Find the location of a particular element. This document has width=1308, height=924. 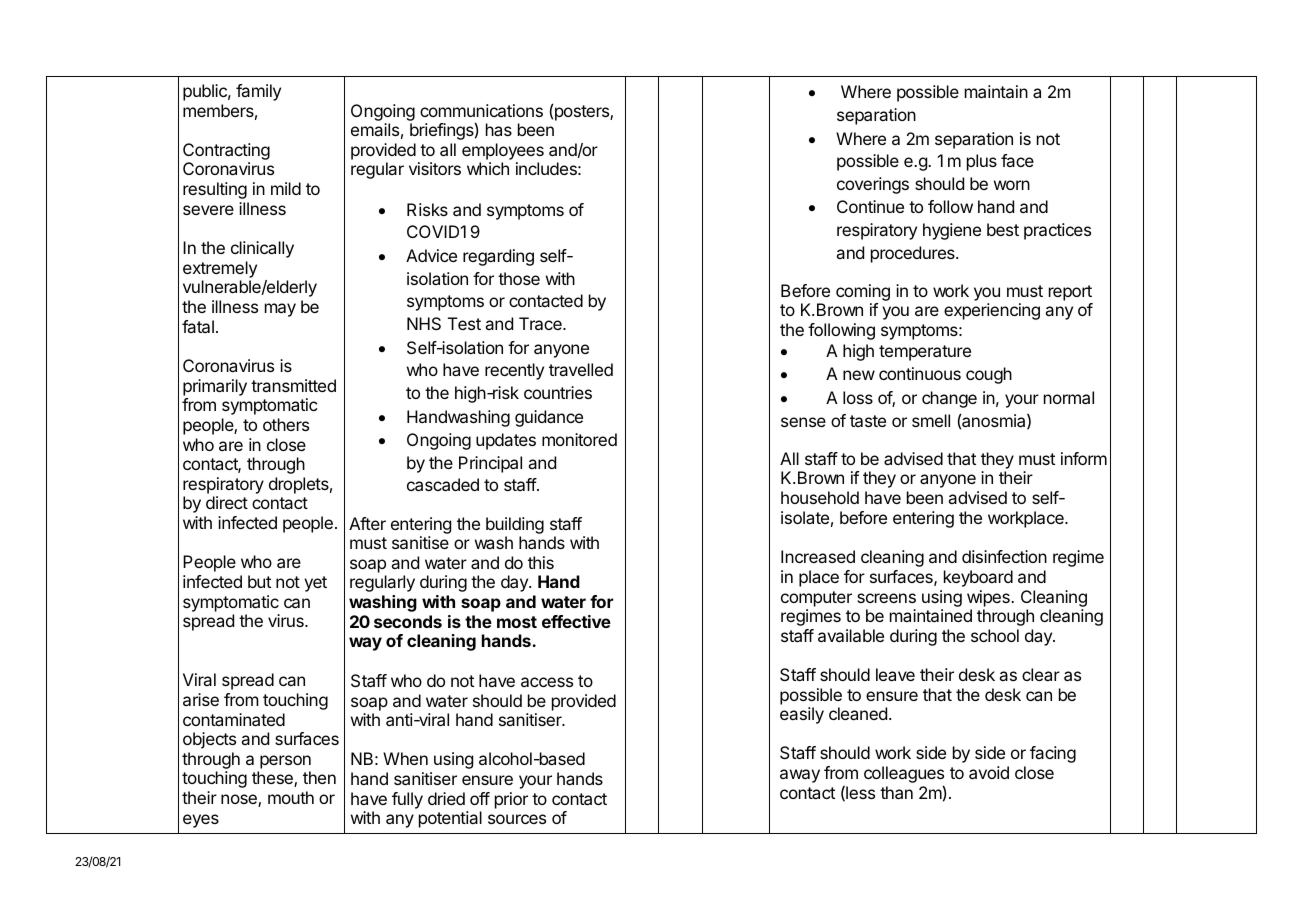

prior is located at coordinates (511, 800).
